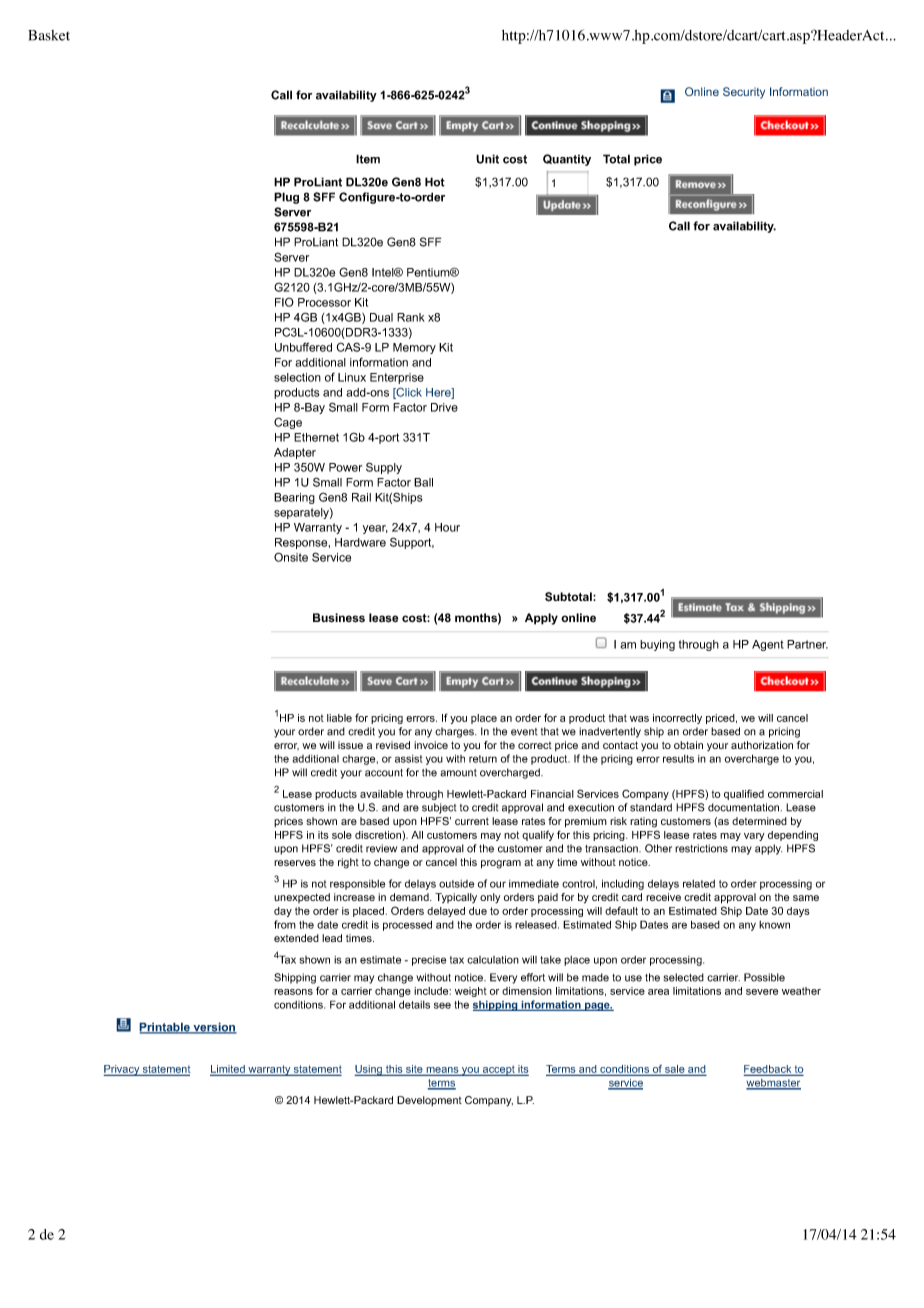 This image has width=924, height=1308. What do you see at coordinates (768, 645) in the image?
I see `Agent` at bounding box center [768, 645].
